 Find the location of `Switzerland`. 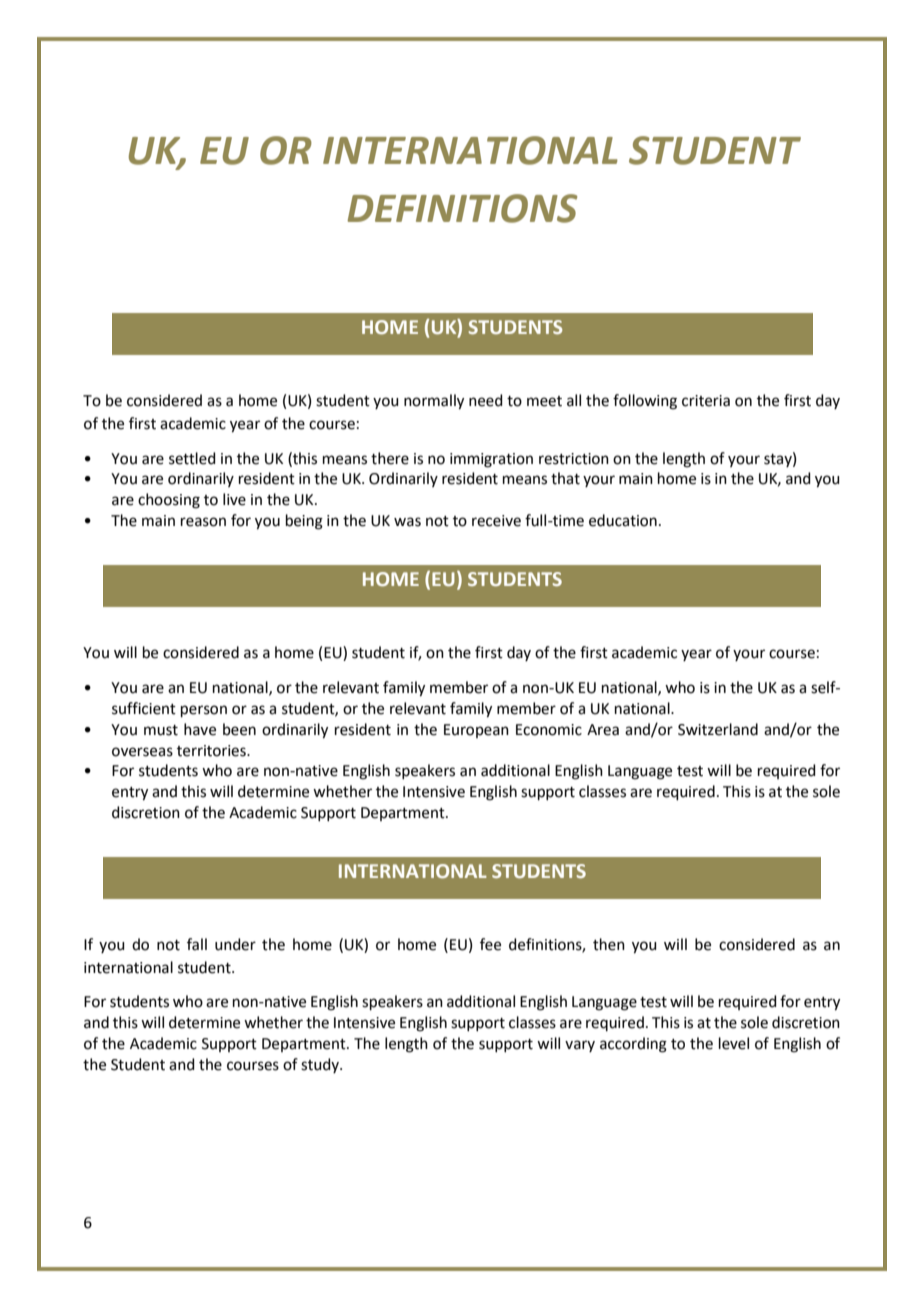

Switzerland is located at coordinates (718, 729).
